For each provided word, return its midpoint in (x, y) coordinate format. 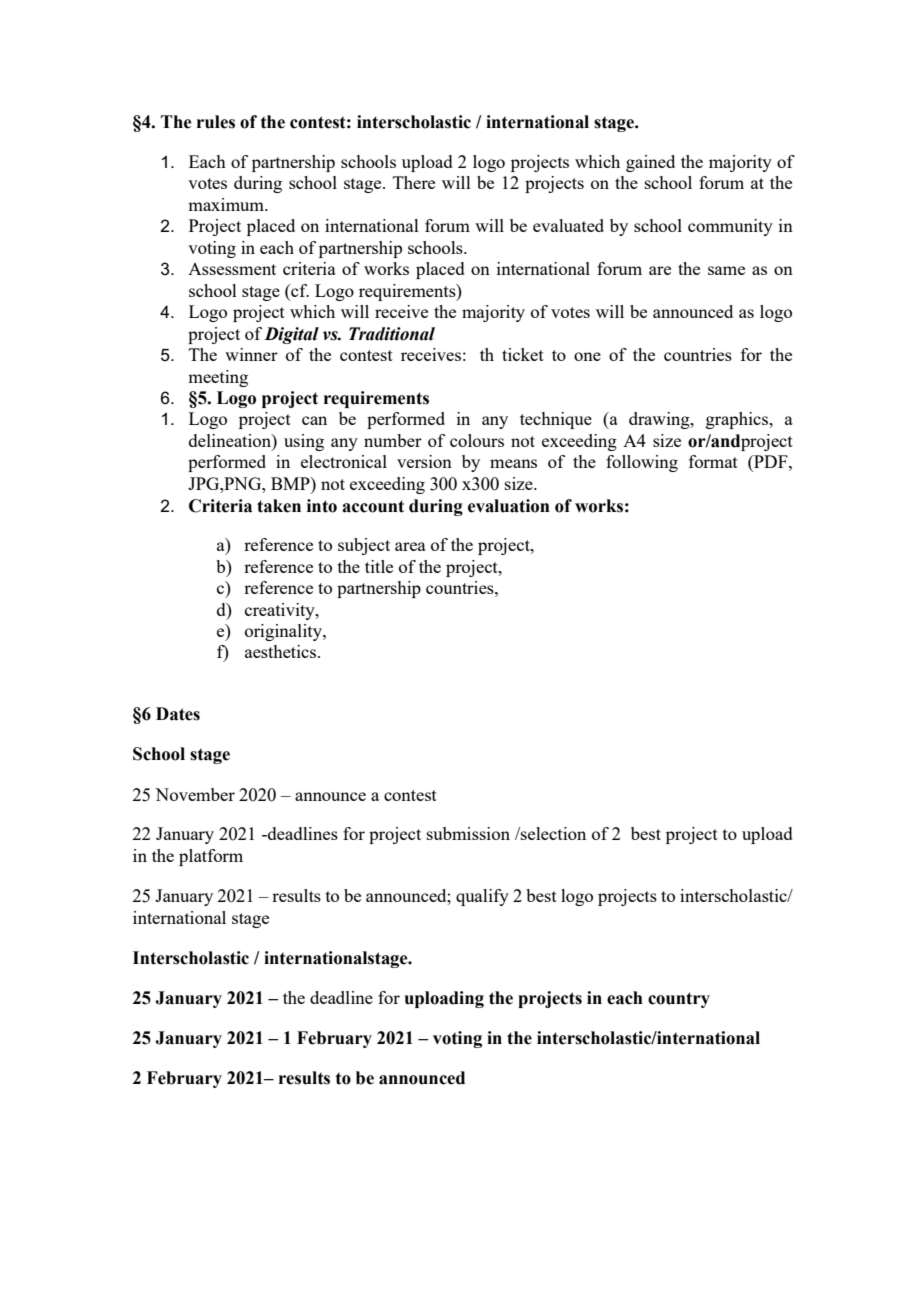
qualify (482, 897)
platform (211, 857)
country (679, 1000)
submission (468, 833)
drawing (660, 420)
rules (216, 122)
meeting (218, 378)
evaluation (509, 506)
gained (650, 163)
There (414, 182)
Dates (178, 714)
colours (477, 440)
